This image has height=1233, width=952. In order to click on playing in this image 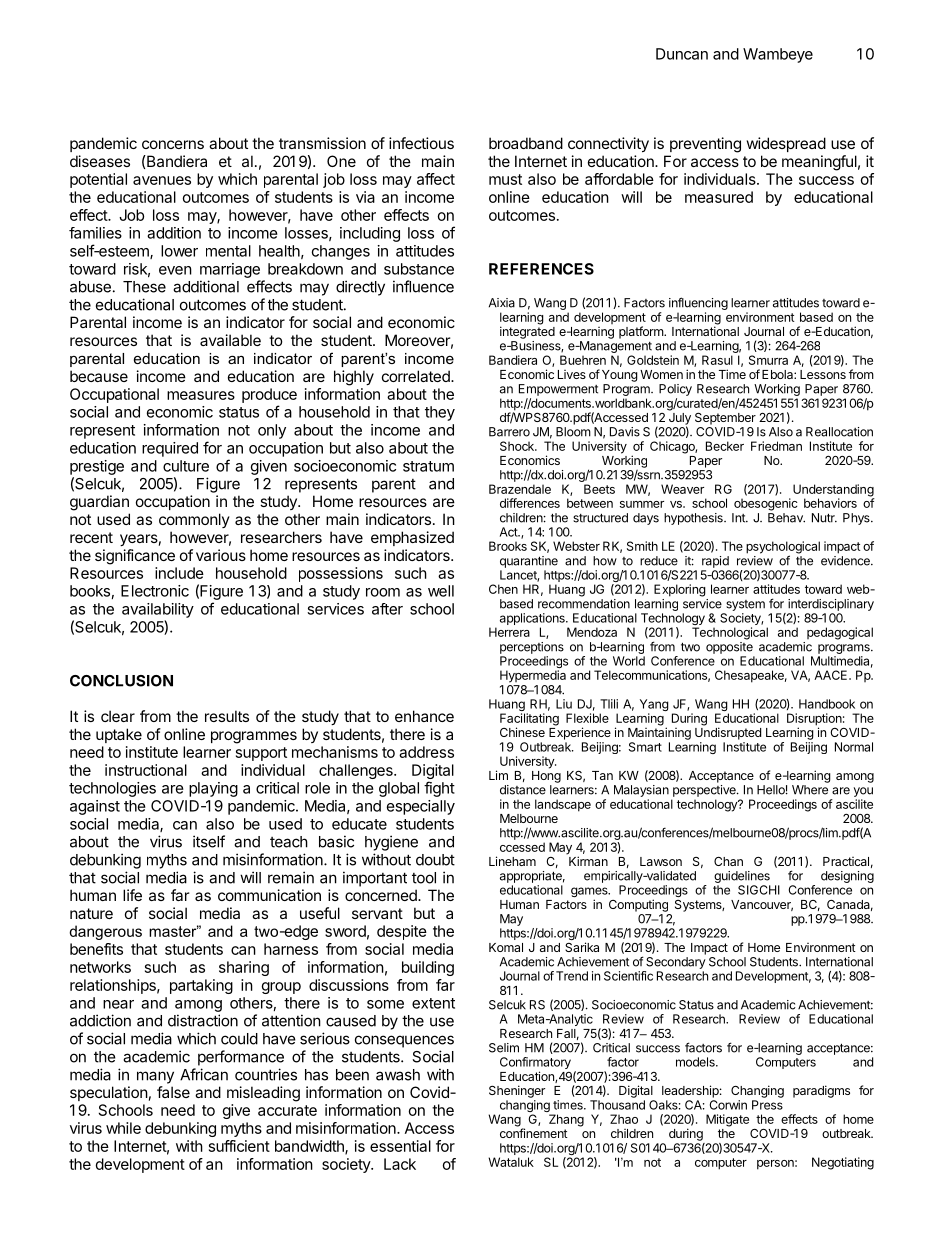, I will do `click(213, 789)`.
